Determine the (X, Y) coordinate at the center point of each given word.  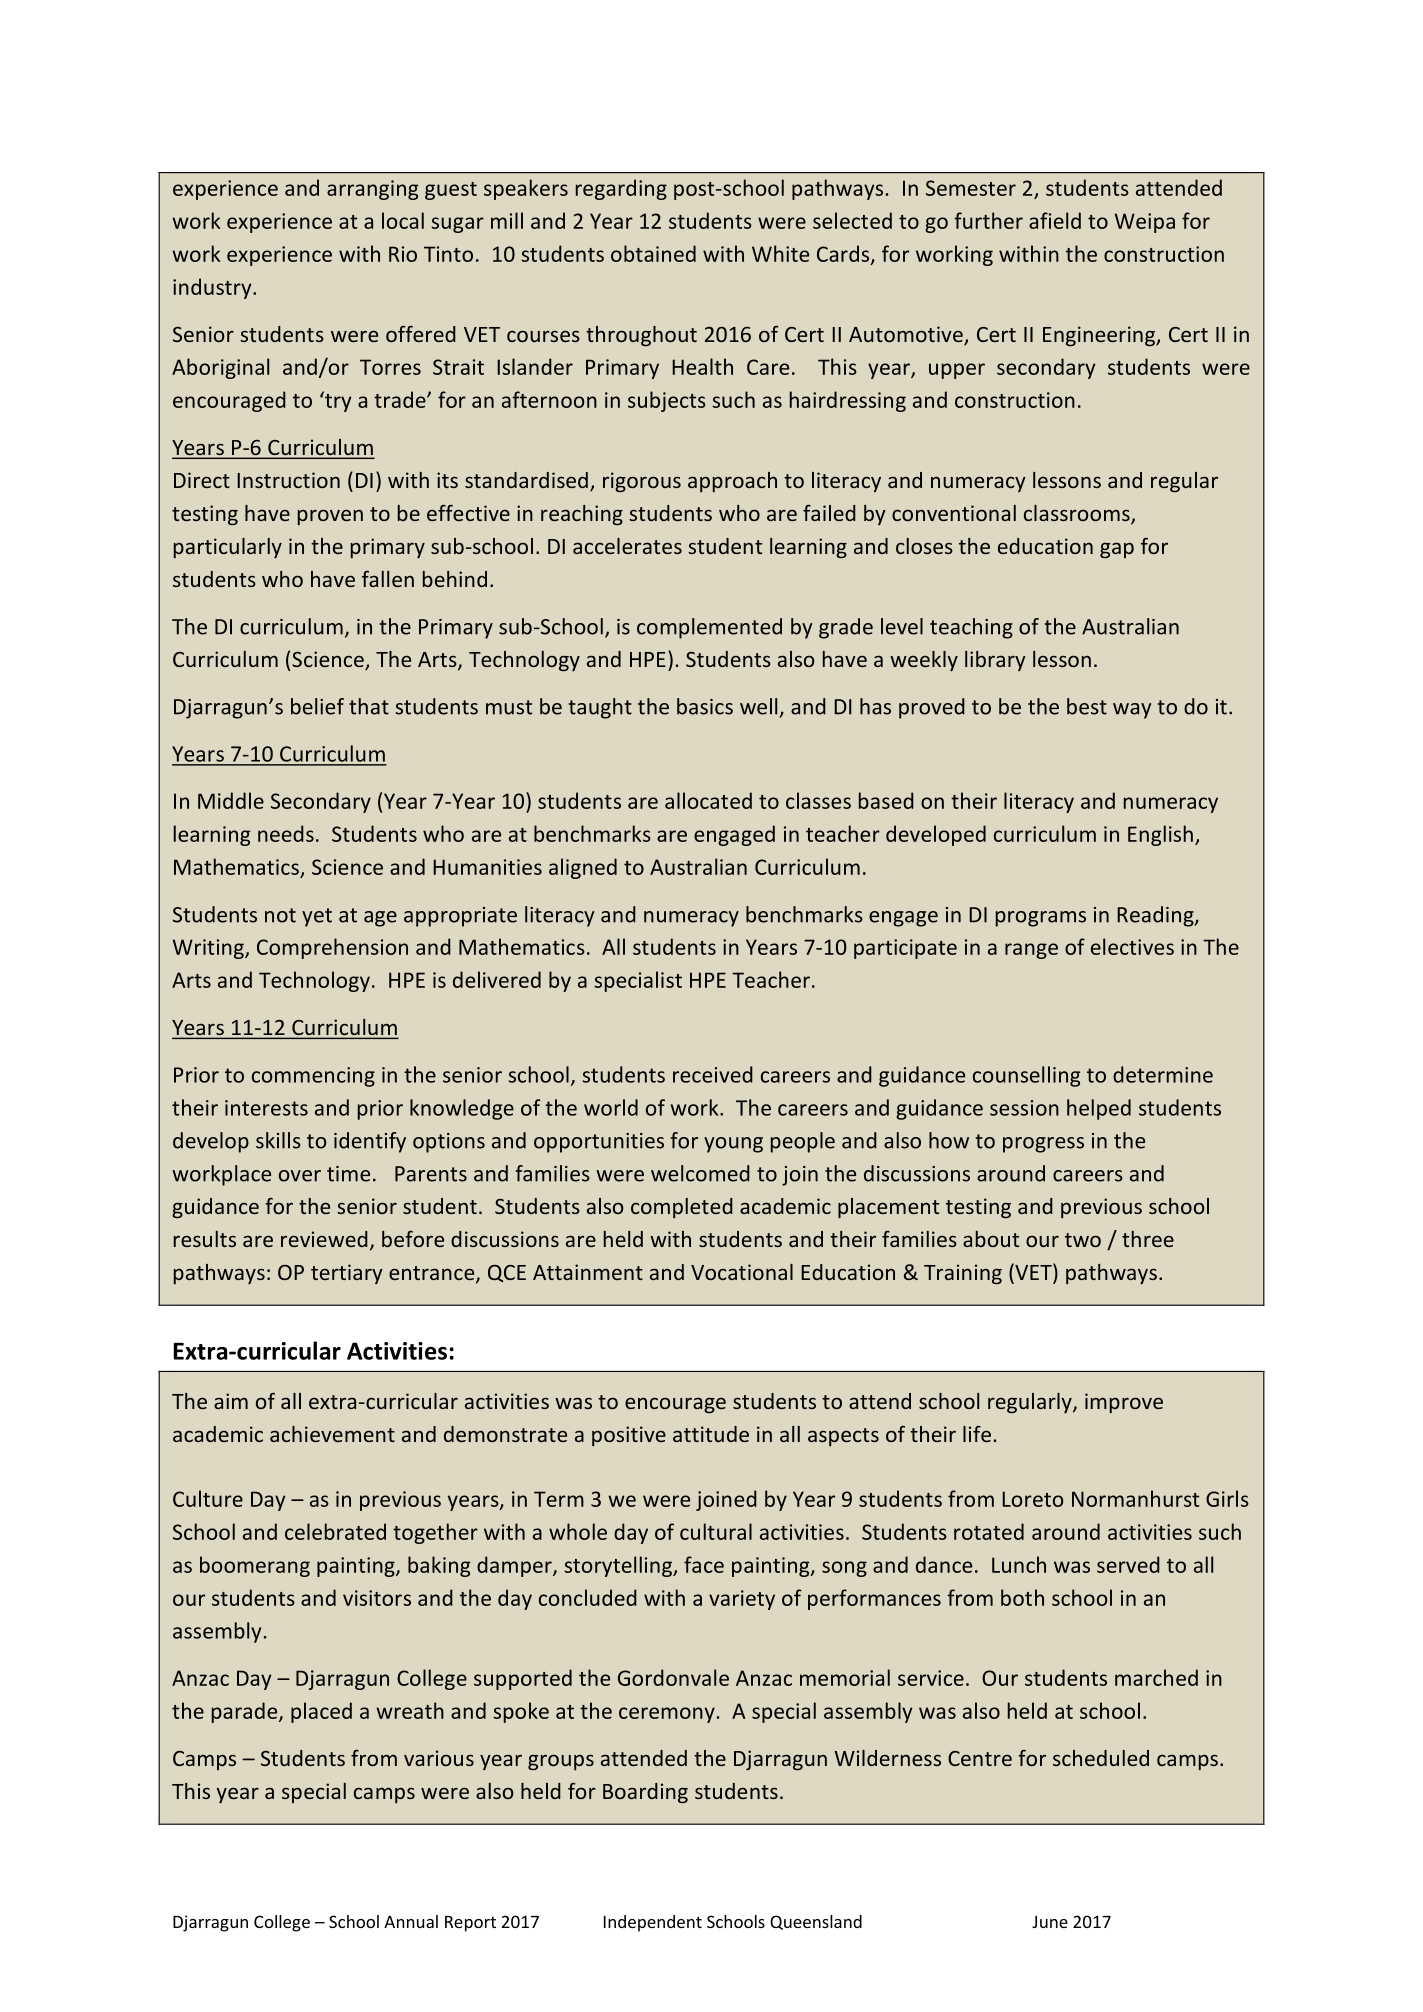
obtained (653, 253)
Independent (653, 1923)
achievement (332, 1434)
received (713, 1074)
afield (1055, 220)
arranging (372, 190)
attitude (711, 1434)
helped (1099, 1109)
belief (317, 706)
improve (1124, 1403)
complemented (709, 628)
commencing (313, 1077)
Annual (411, 1921)
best (1087, 706)
